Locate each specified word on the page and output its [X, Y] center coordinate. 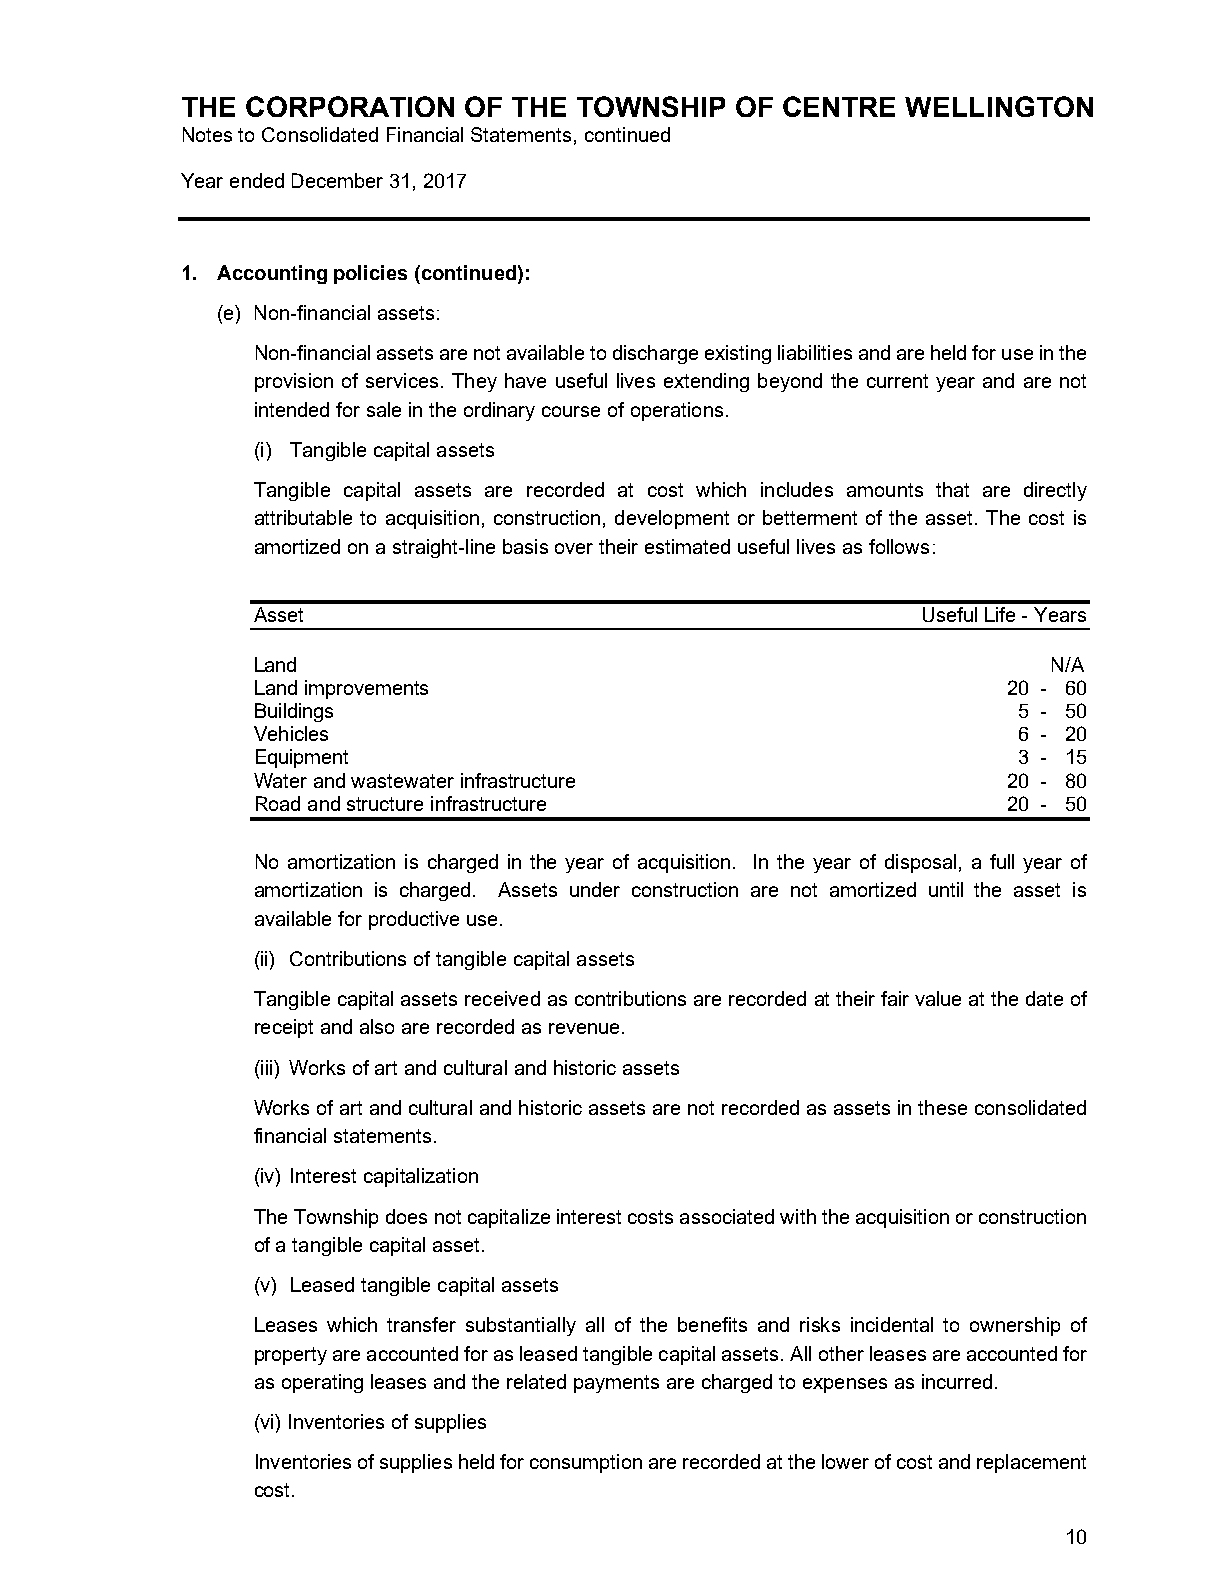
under [595, 889]
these [942, 1107]
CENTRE [839, 106]
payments [616, 1384]
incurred [957, 1381]
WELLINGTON [999, 106]
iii [267, 1067]
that [952, 489]
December [337, 180]
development [672, 519]
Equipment [302, 758]
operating [322, 1383]
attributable [303, 517]
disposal [920, 863]
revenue [584, 1028]
